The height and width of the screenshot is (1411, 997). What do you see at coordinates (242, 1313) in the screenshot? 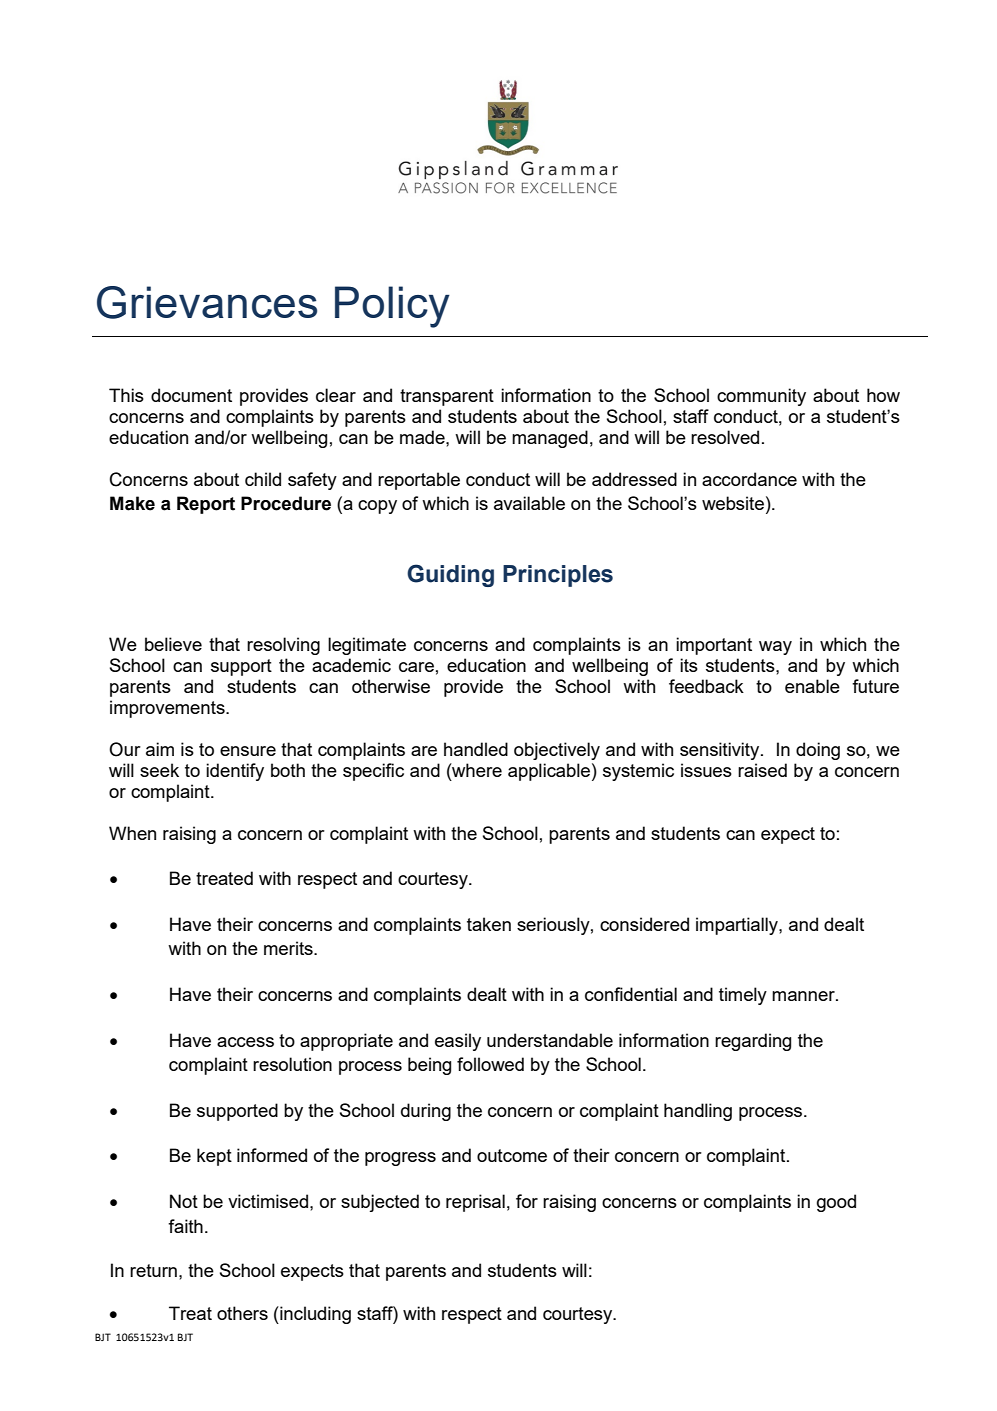
I see `others` at bounding box center [242, 1313].
